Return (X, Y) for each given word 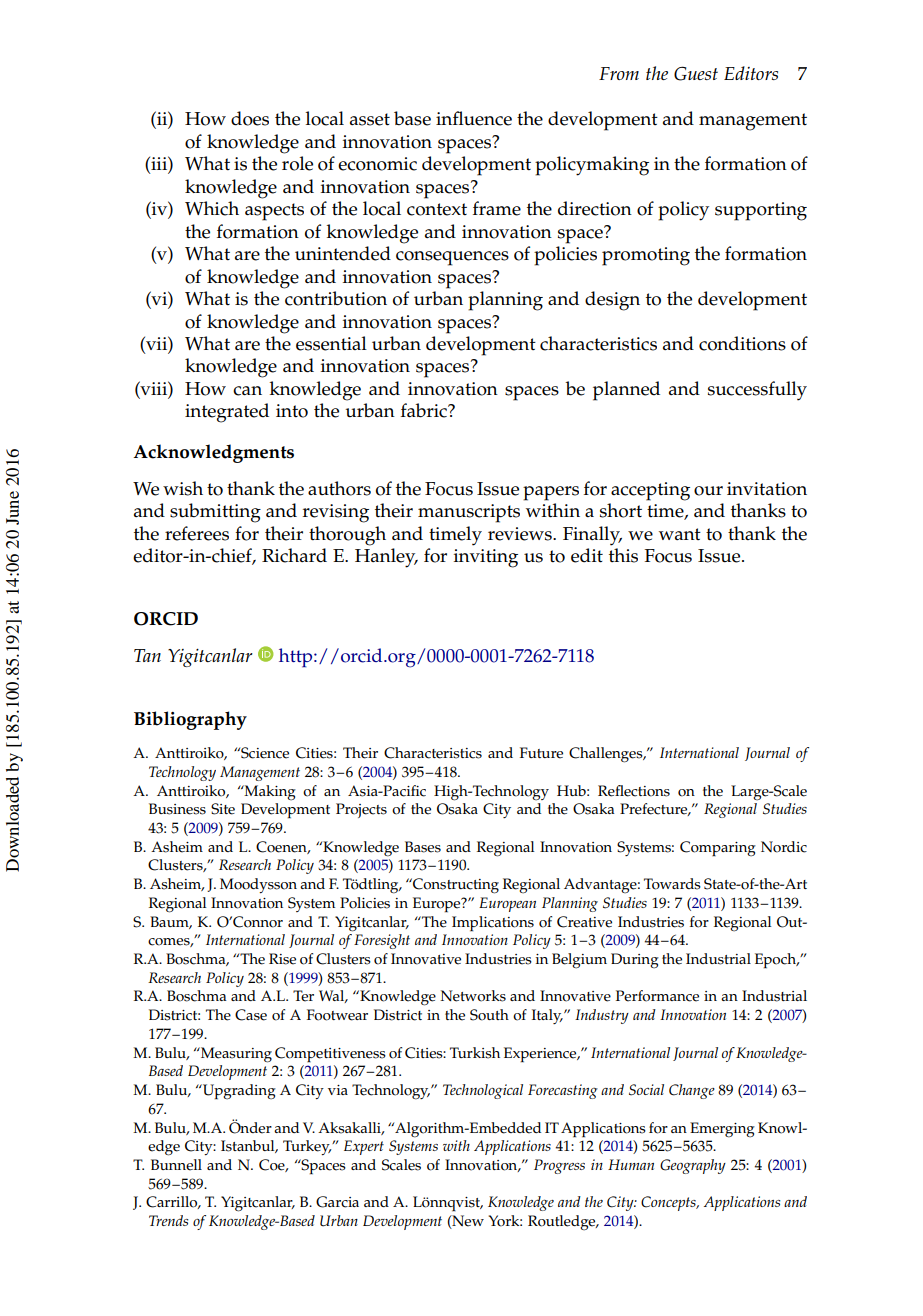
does (250, 118)
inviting (486, 558)
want (680, 534)
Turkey (307, 1147)
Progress (559, 1166)
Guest (696, 73)
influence (474, 118)
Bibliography (190, 720)
